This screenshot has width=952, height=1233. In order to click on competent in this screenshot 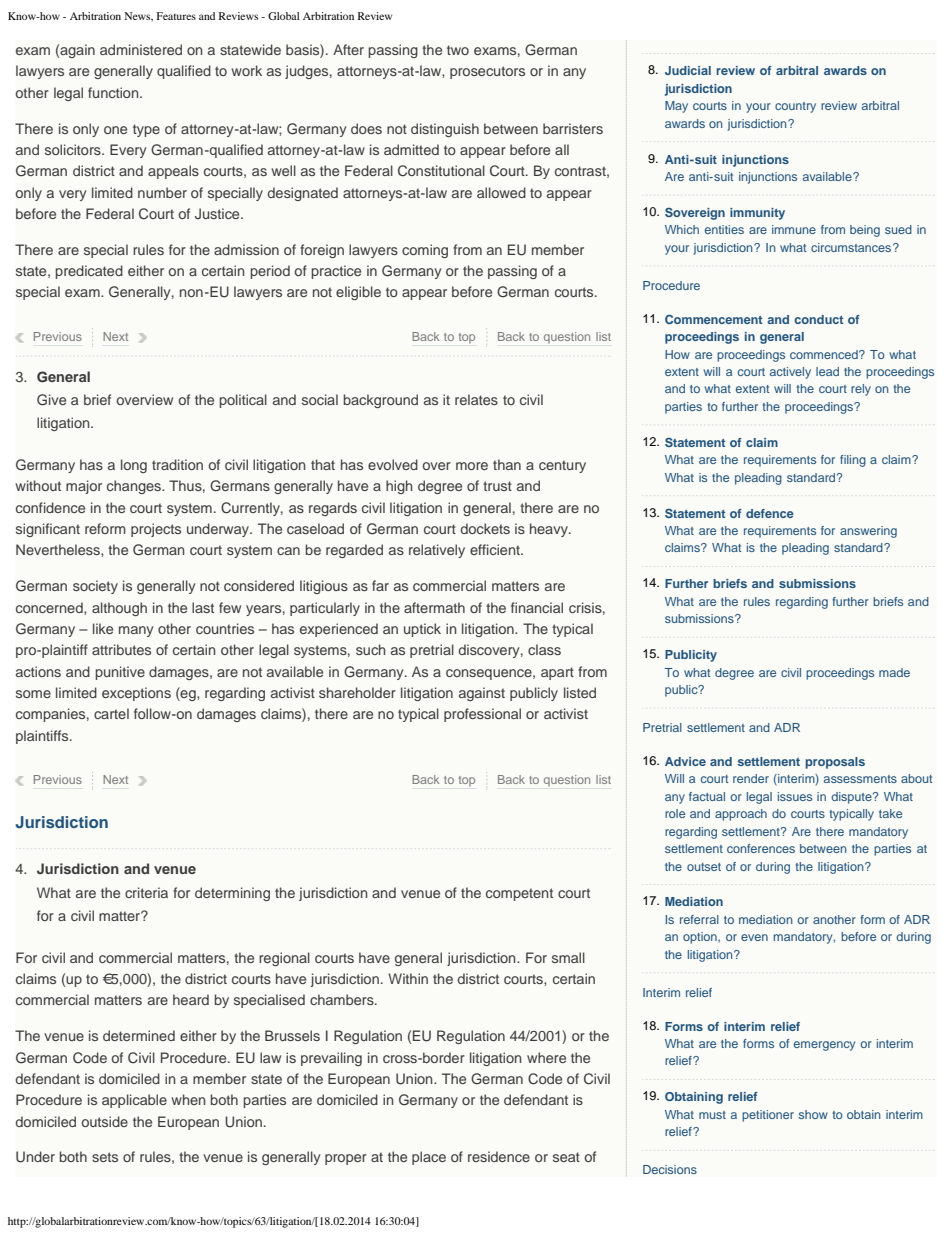, I will do `click(519, 894)`.
